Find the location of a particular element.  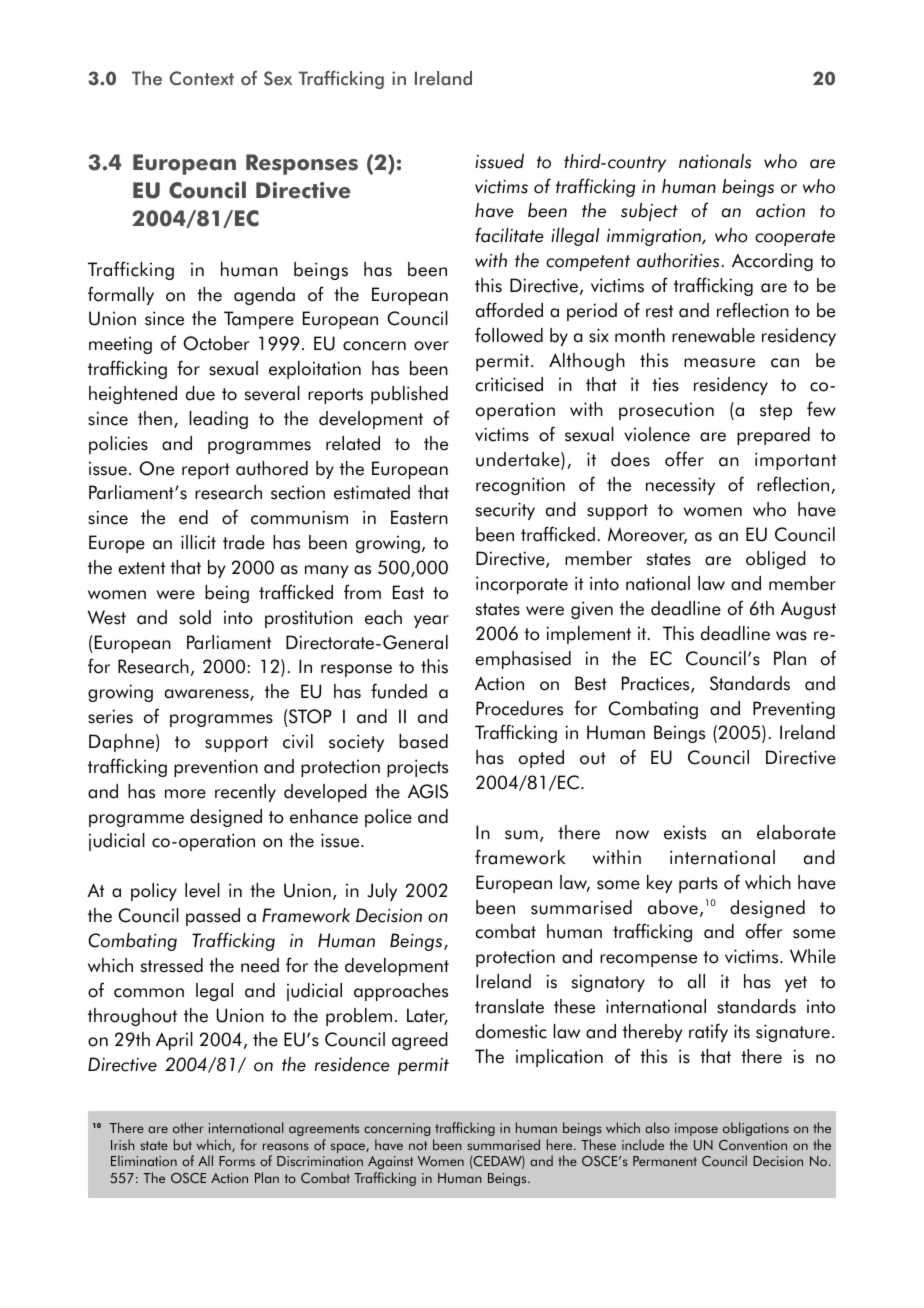

subject is located at coordinates (649, 212).
